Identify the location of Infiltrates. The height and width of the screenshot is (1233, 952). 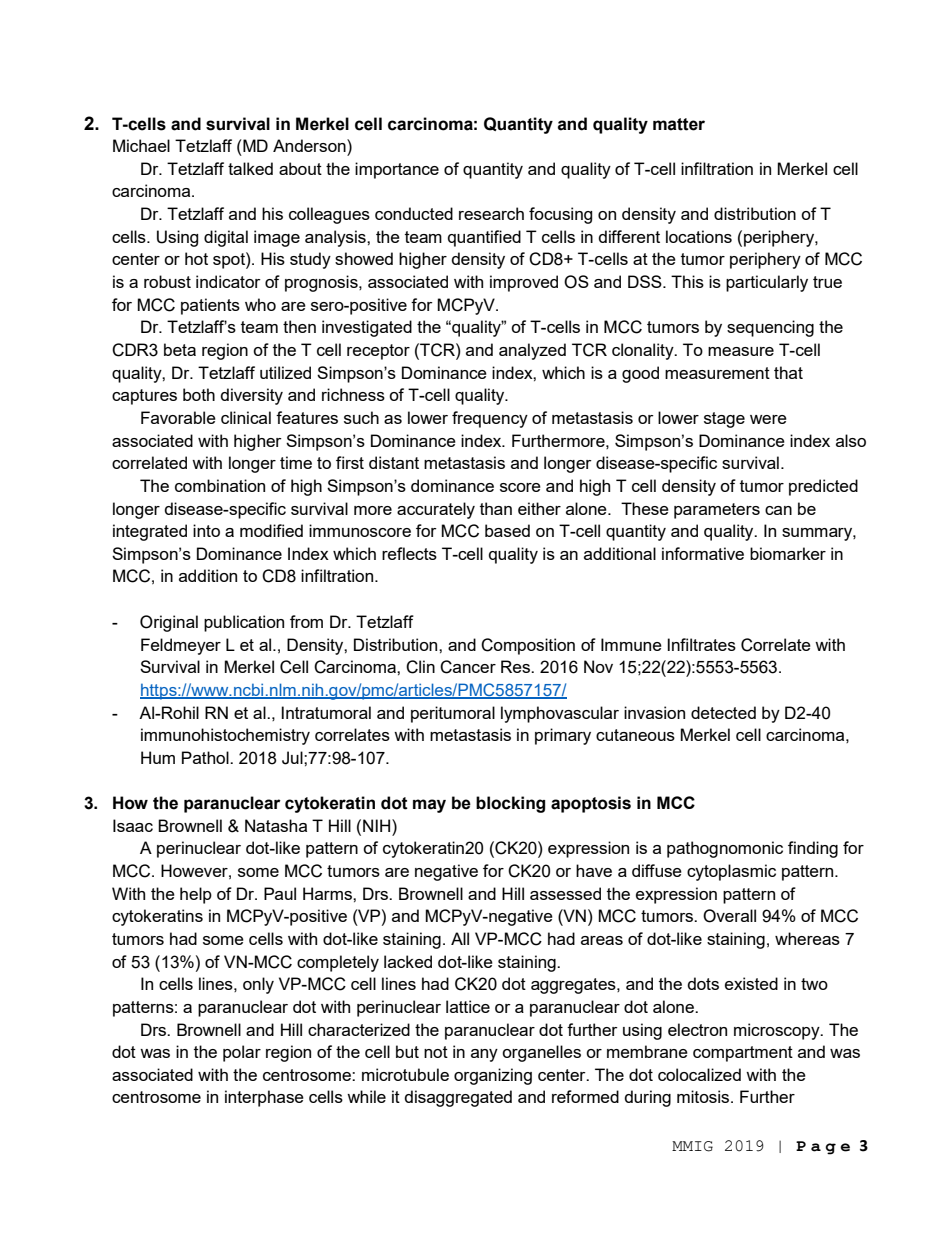
(701, 644).
